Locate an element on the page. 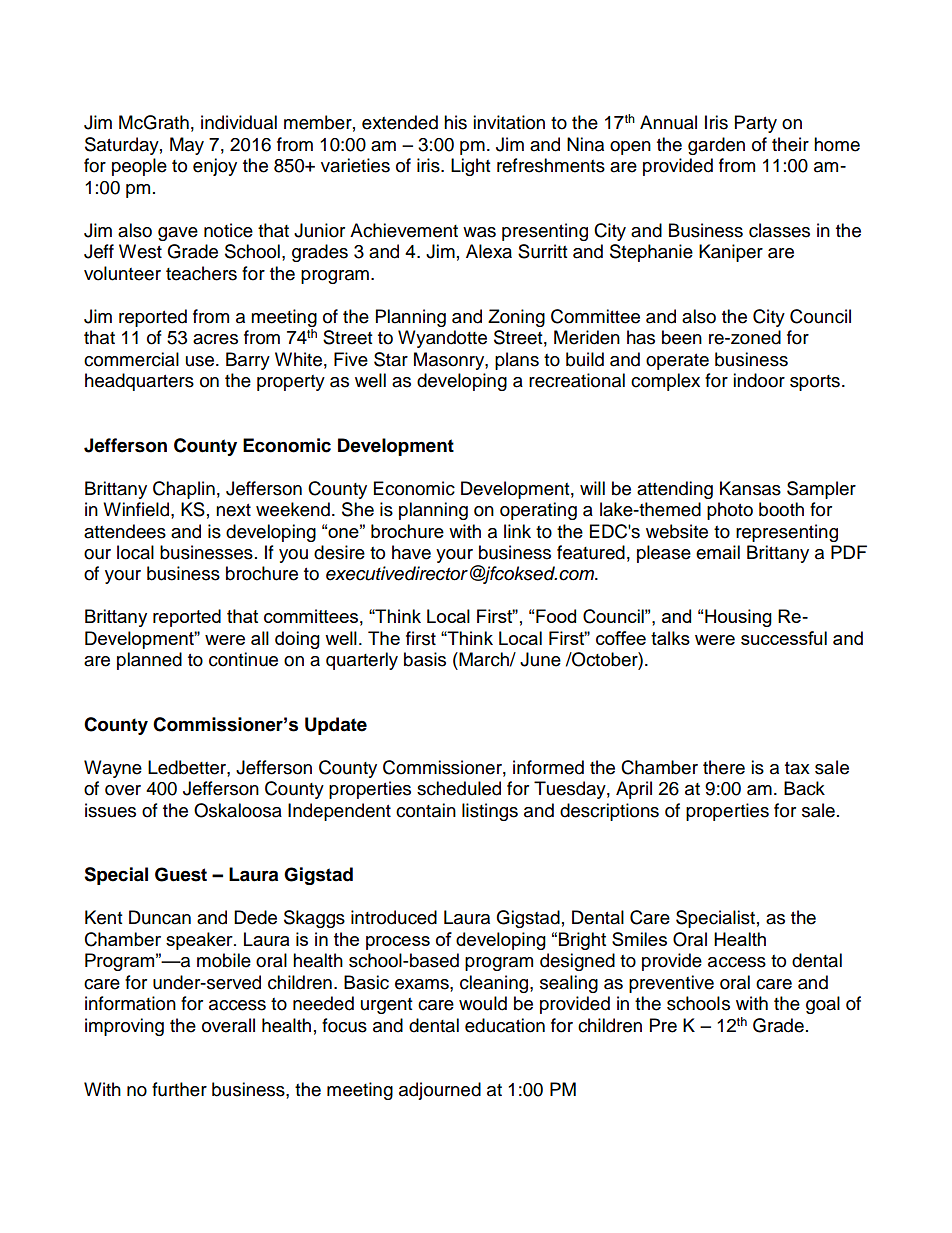 The width and height of the document is (952, 1233). Wayne is located at coordinates (113, 769).
